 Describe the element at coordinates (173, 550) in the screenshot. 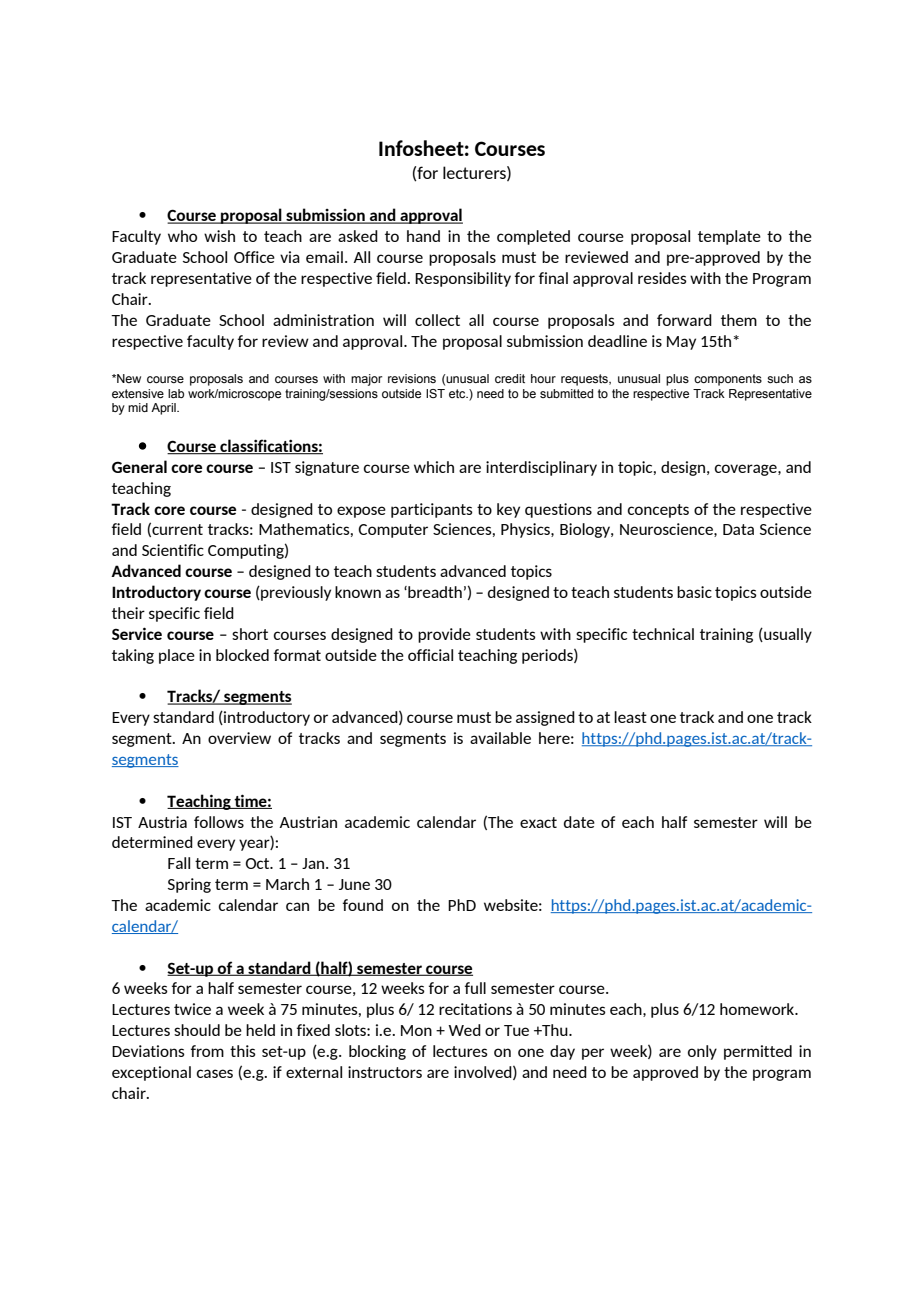

I see `Scientific` at that location.
